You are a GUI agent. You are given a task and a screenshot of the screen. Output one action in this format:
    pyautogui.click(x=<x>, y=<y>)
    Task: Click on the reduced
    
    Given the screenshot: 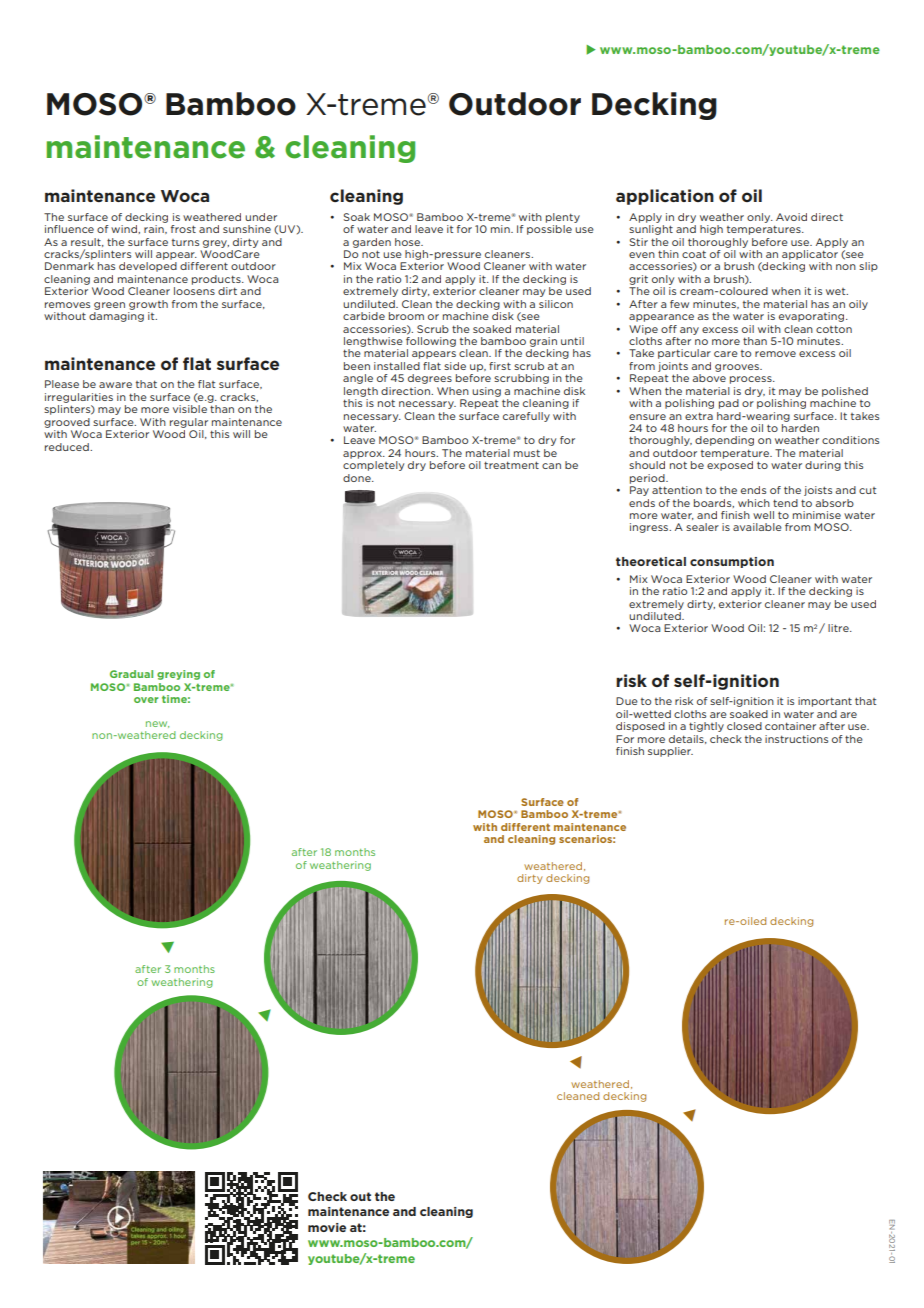 What is the action you would take?
    pyautogui.click(x=68, y=447)
